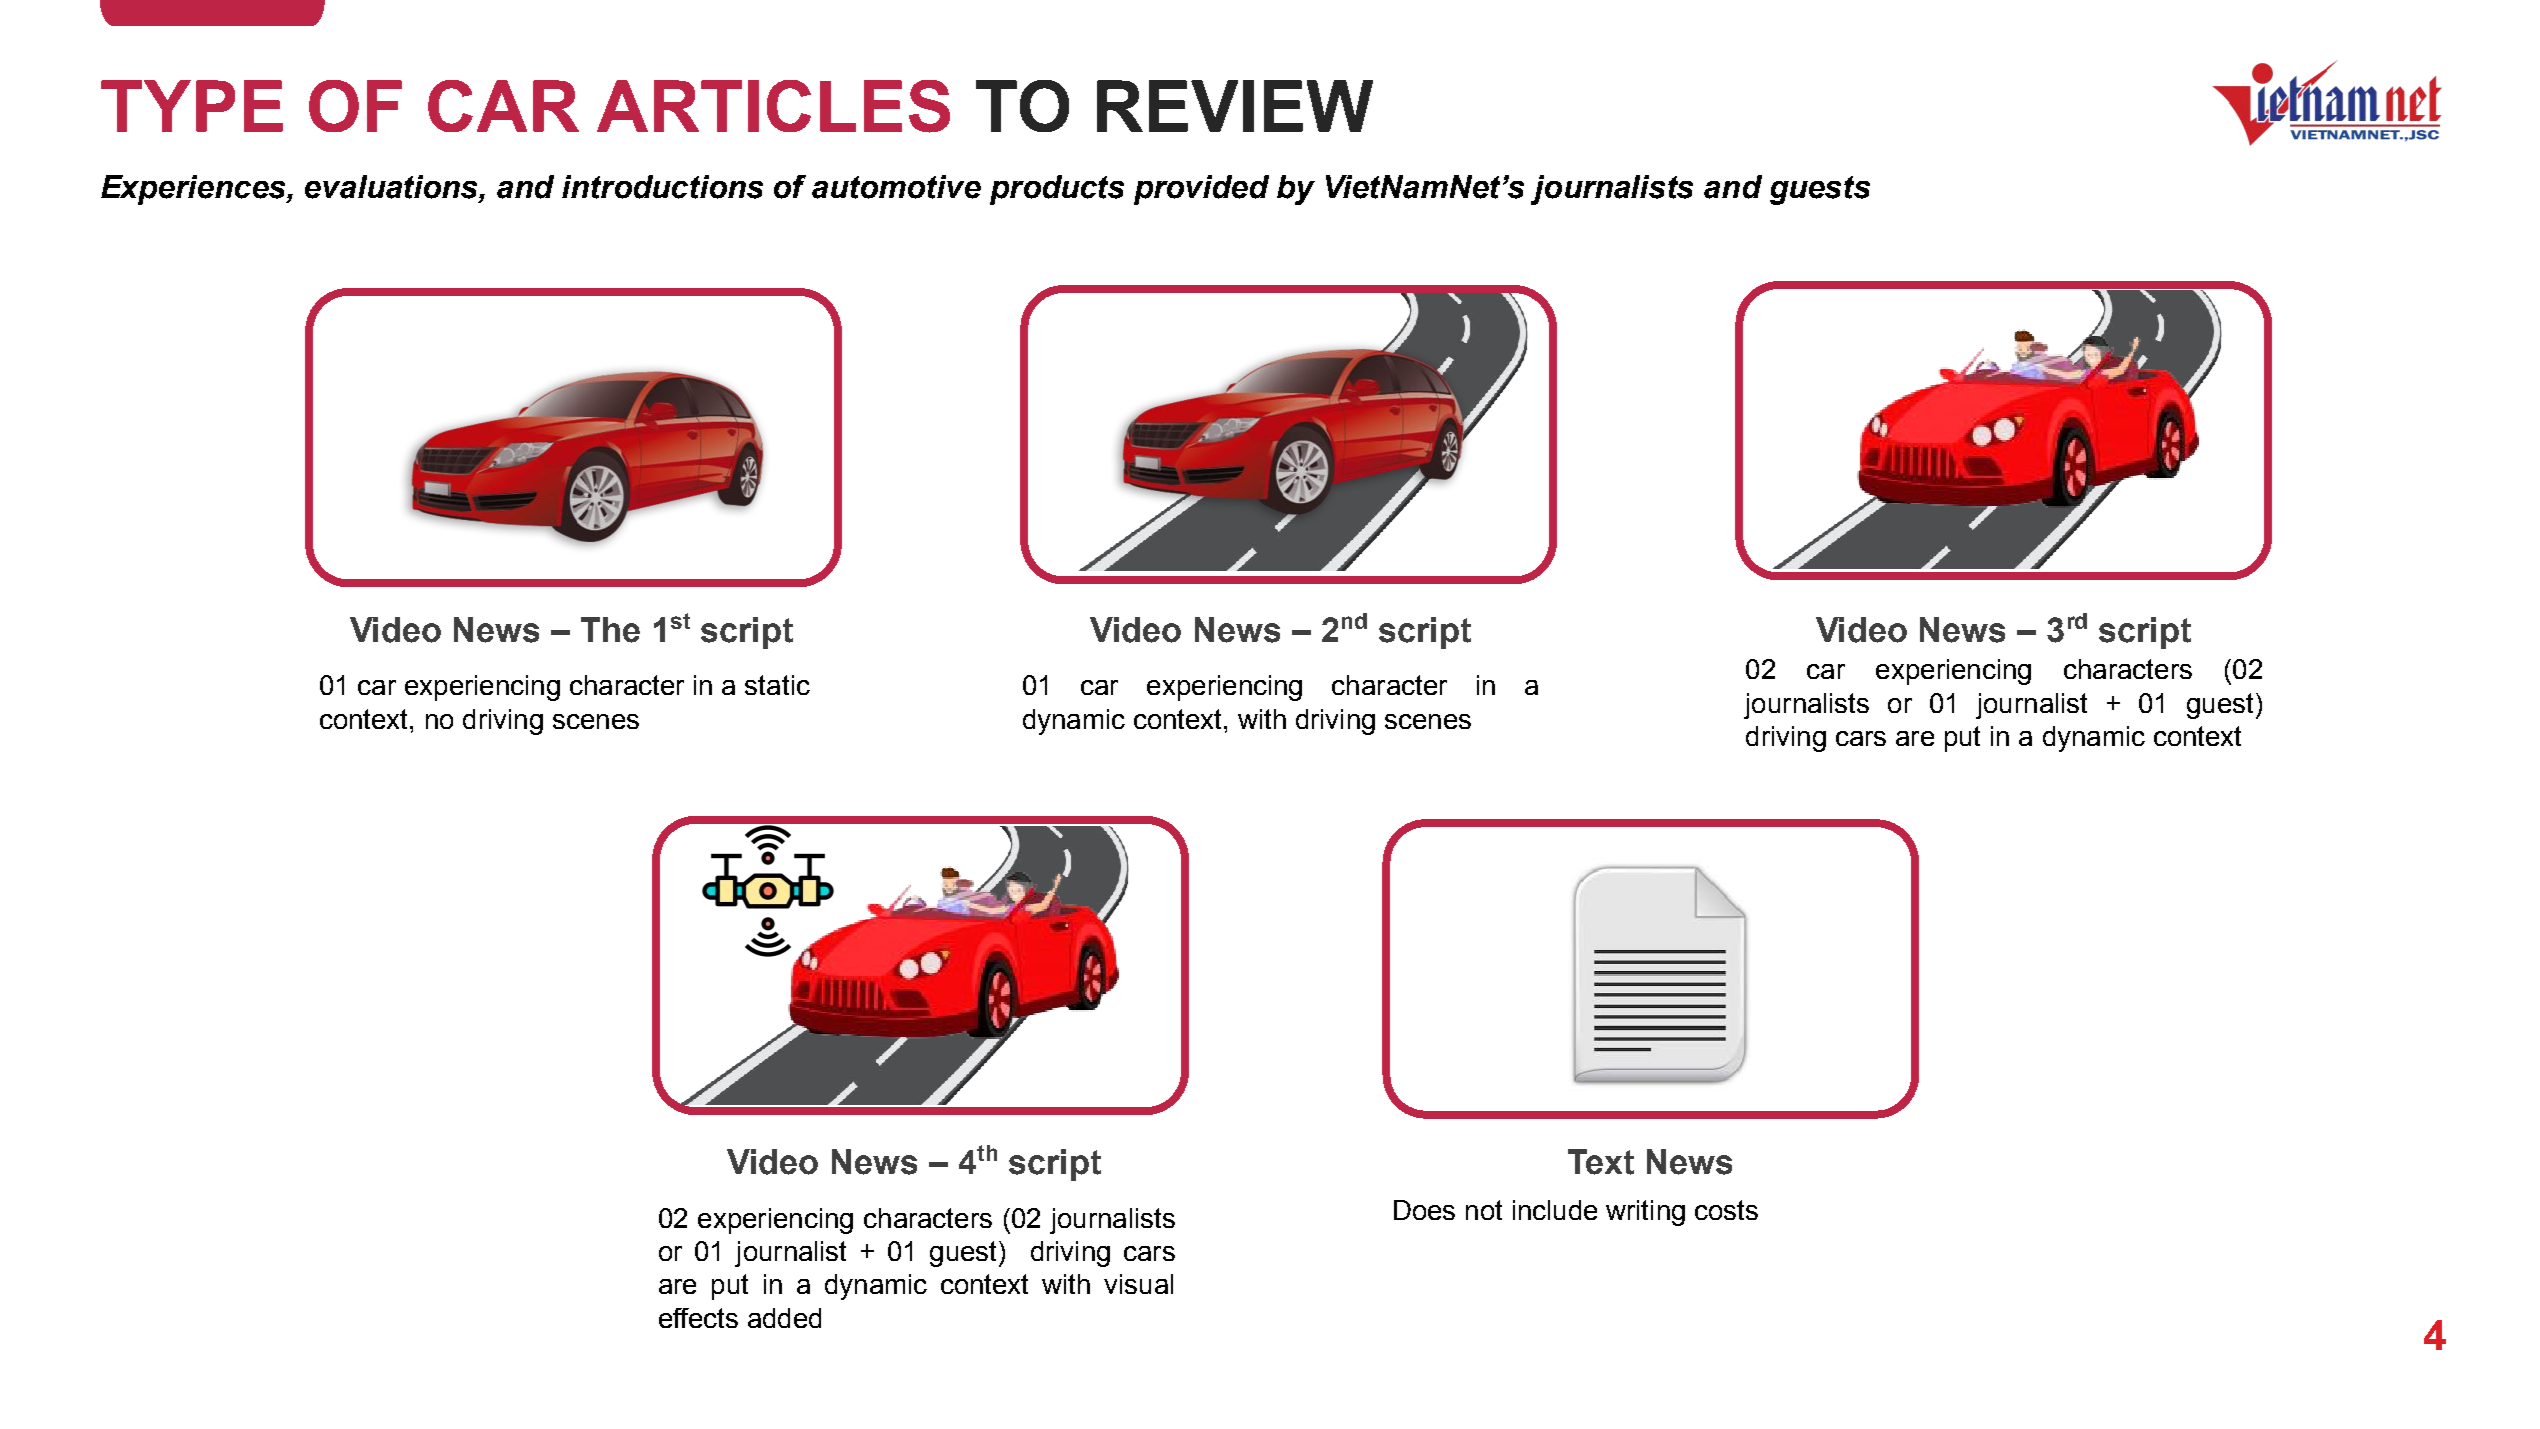 This screenshot has width=2540, height=1429. Describe the element at coordinates (1645, 1213) in the screenshot. I see `writing` at that location.
